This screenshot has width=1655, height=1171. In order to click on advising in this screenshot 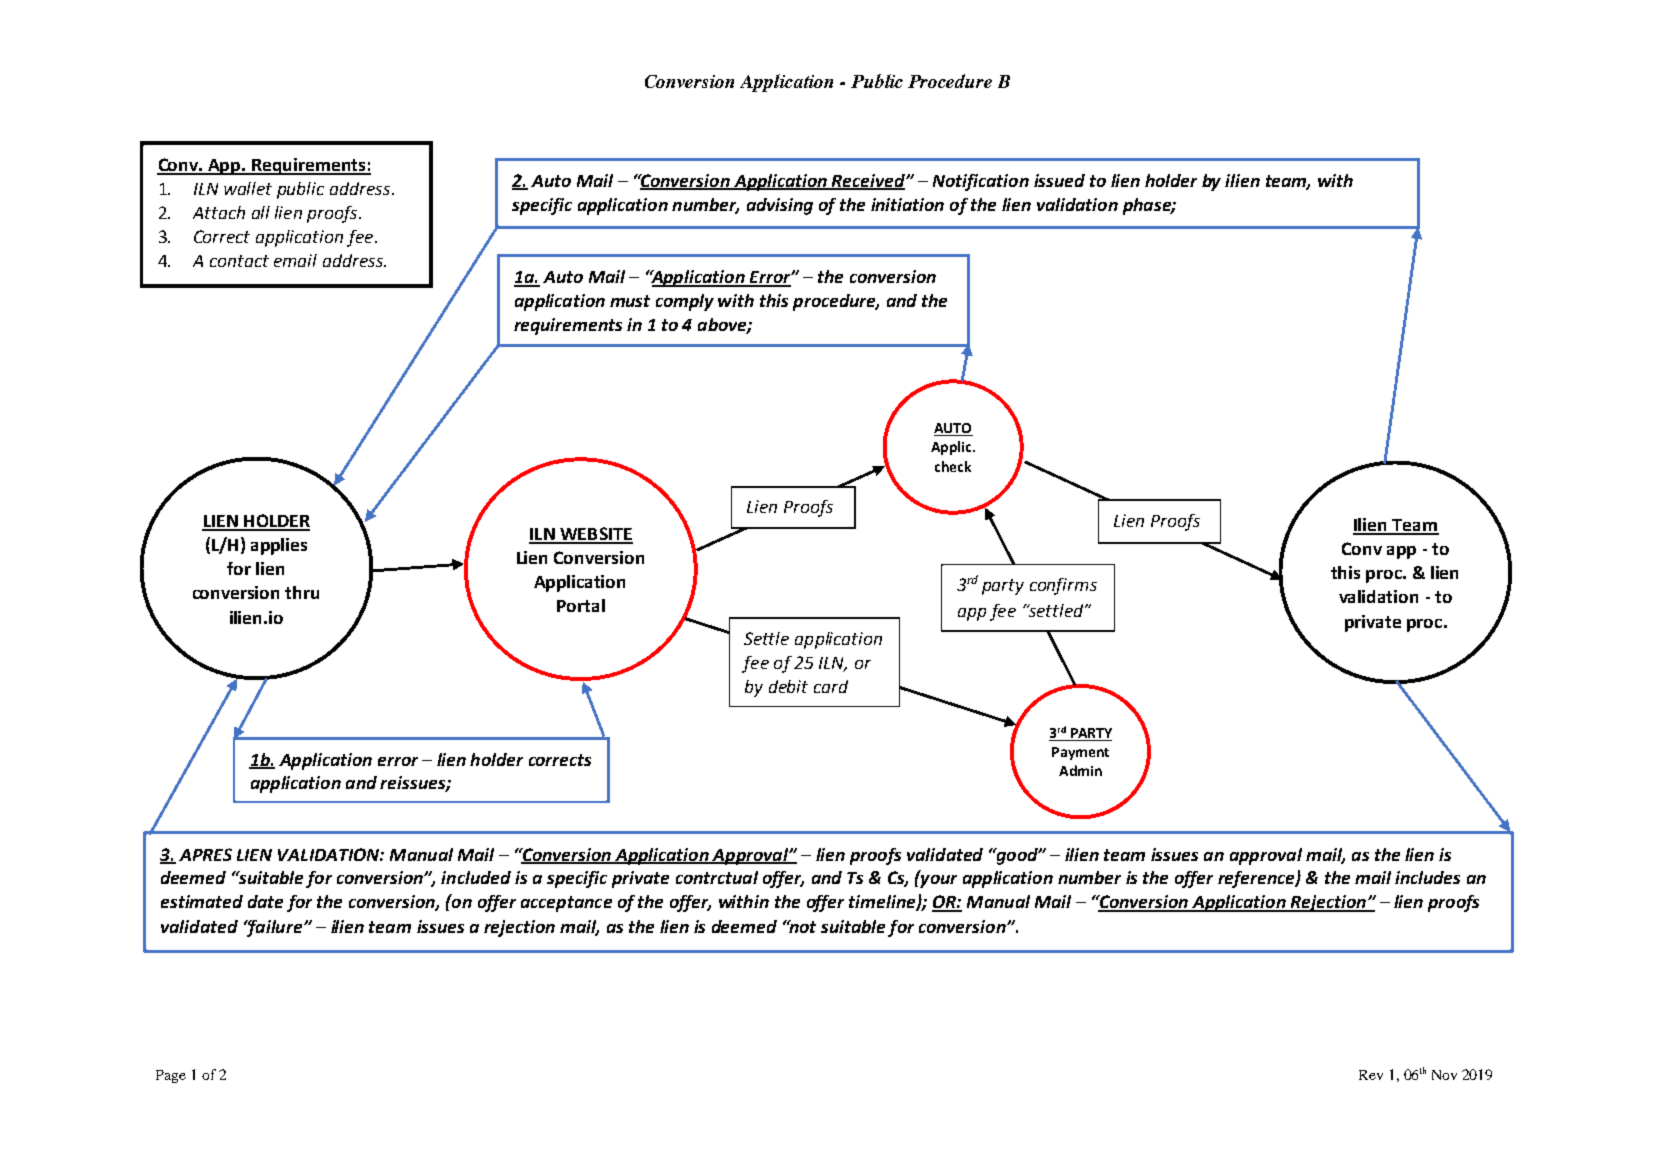, I will do `click(780, 206)`.
